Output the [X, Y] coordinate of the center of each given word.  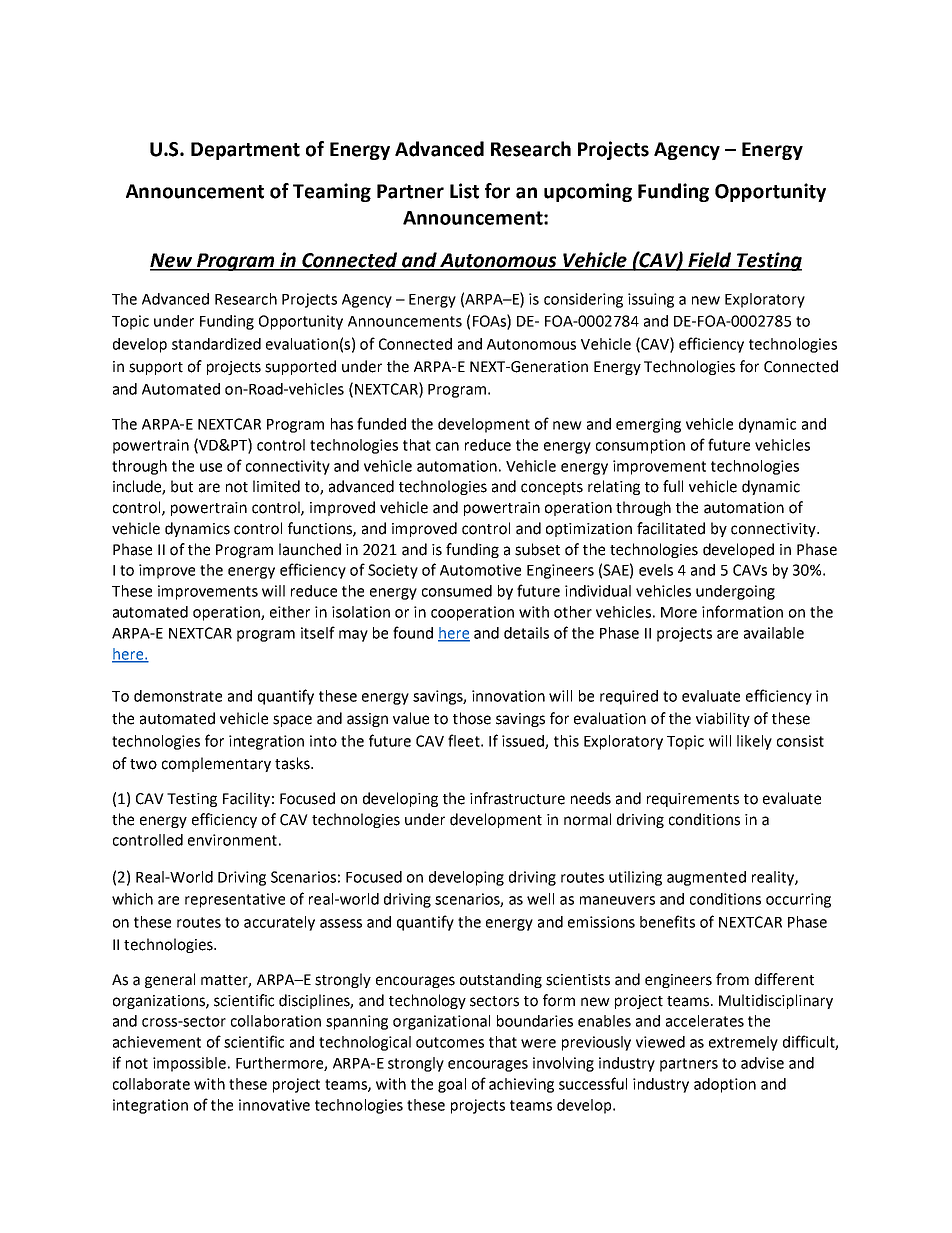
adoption [725, 1085]
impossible [191, 1064]
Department [245, 151]
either [290, 612]
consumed [457, 591]
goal [452, 1085]
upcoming [588, 192]
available [774, 633]
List [464, 191]
